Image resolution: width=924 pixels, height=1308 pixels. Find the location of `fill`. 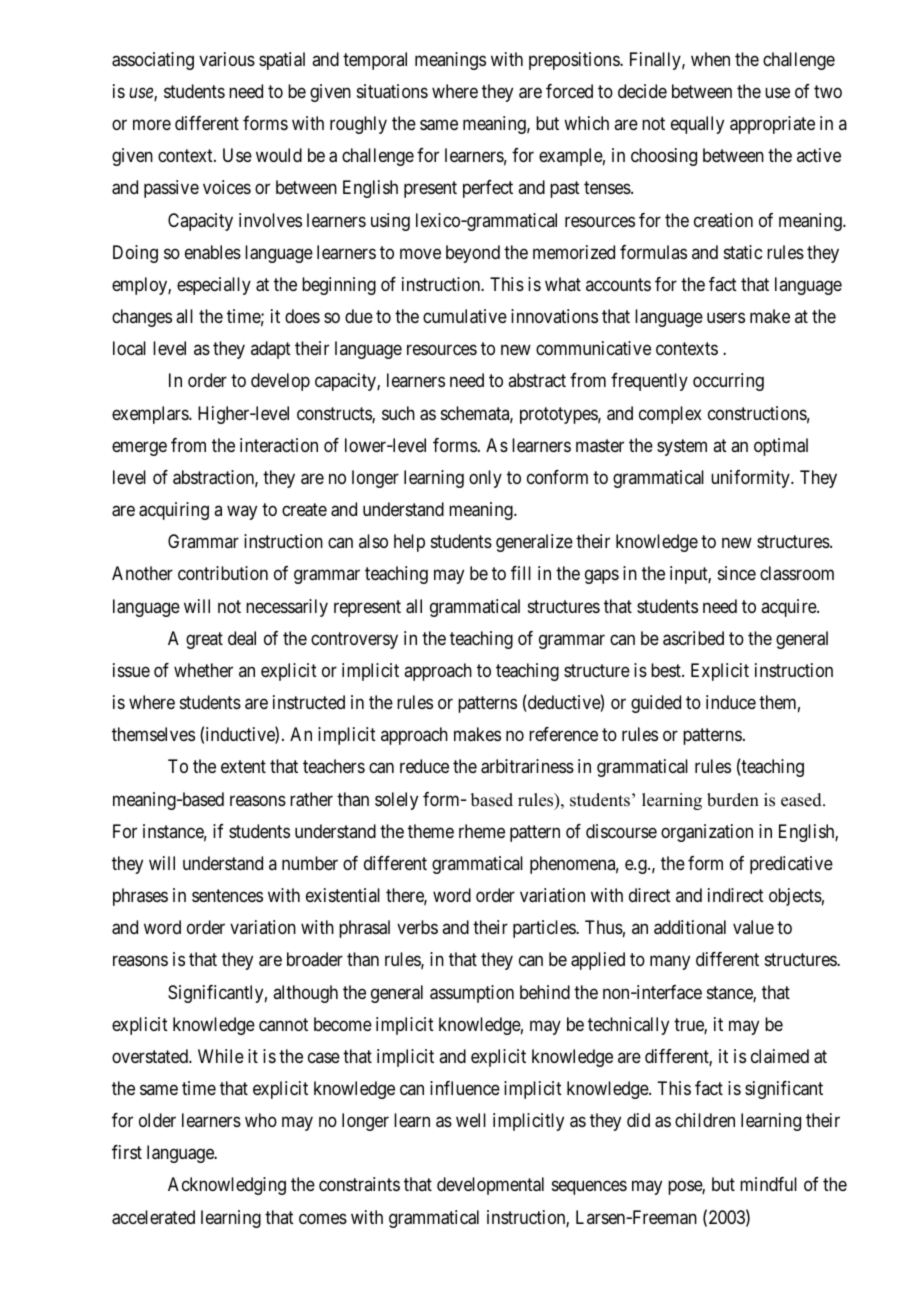

fill is located at coordinates (521, 573).
